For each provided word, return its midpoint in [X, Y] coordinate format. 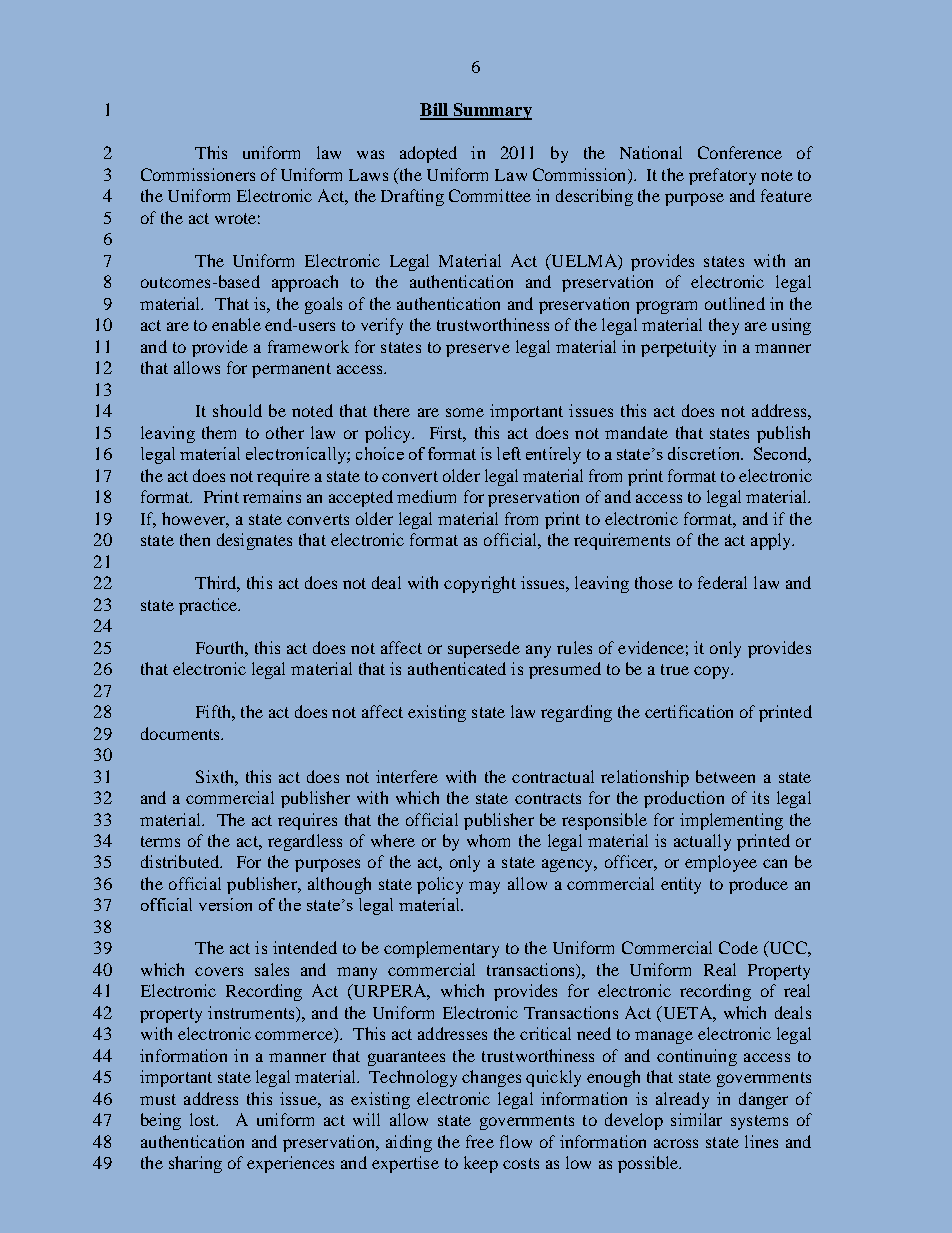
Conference [740, 152]
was [370, 154]
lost [204, 1119]
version [225, 904]
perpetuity [678, 348]
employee [721, 863]
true [675, 669]
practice [209, 606]
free [480, 1141]
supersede [484, 649]
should [237, 410]
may [484, 887]
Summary [491, 111]
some [465, 412]
